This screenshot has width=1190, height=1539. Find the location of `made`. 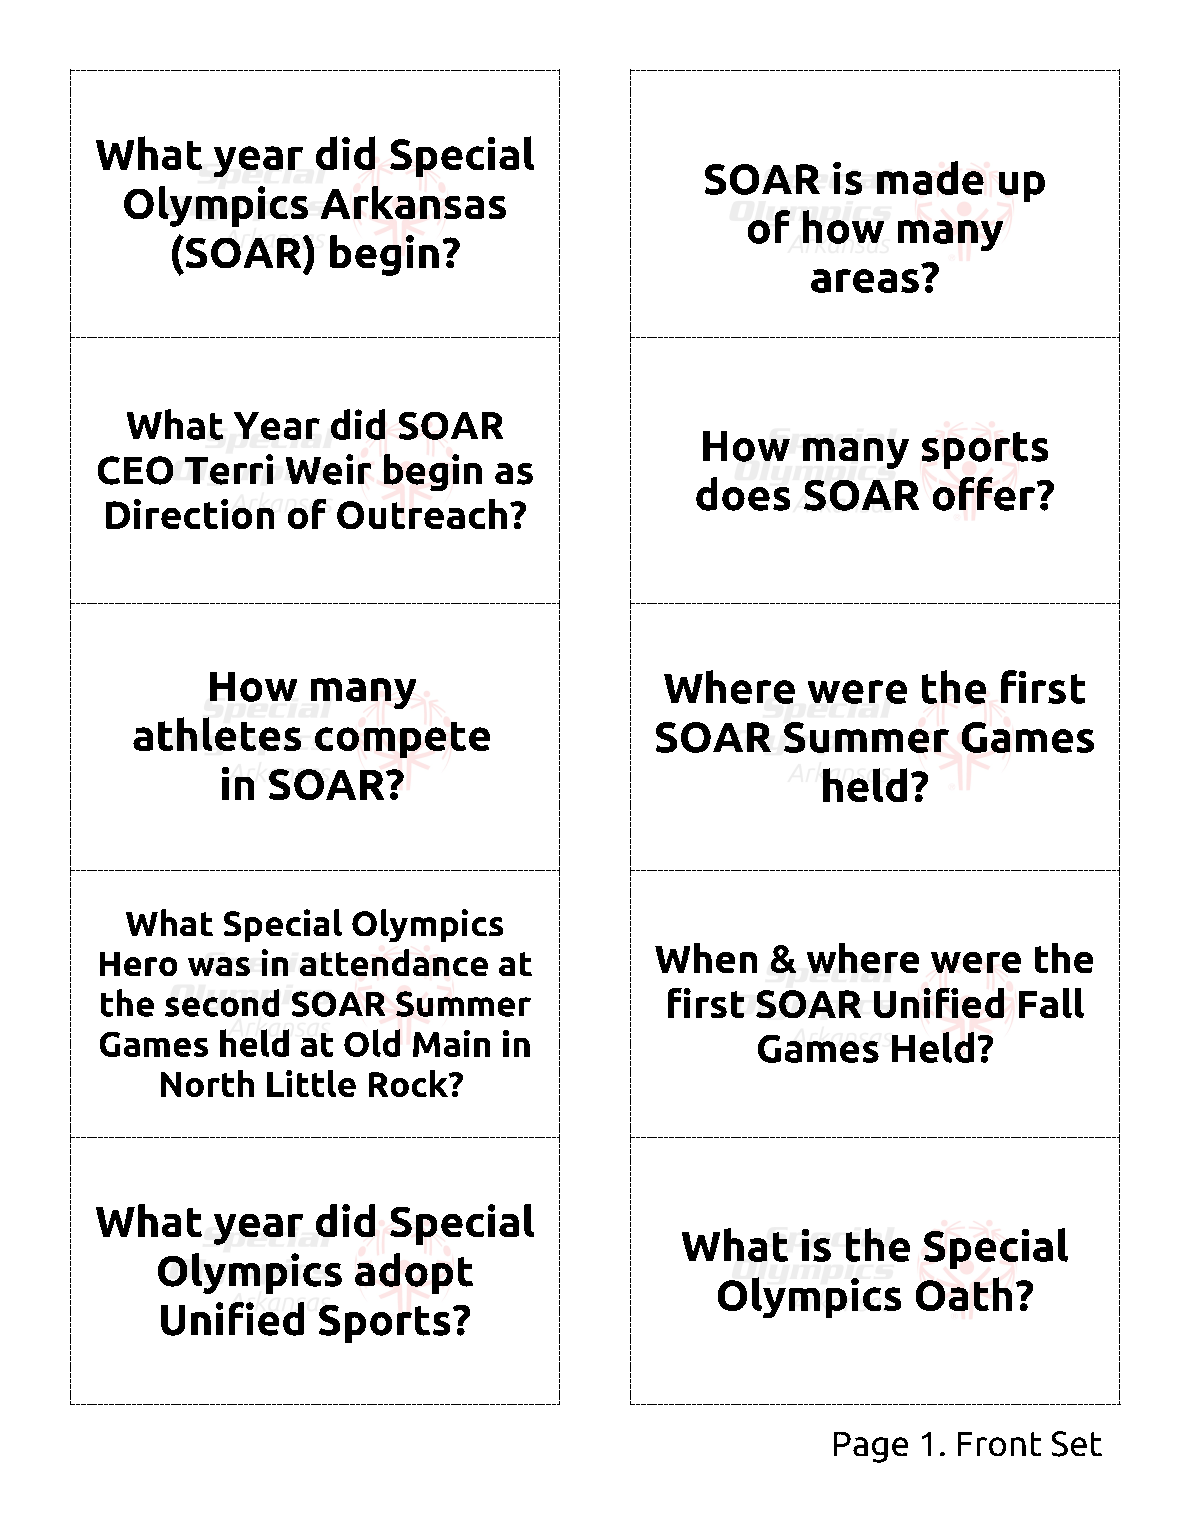

made is located at coordinates (930, 178).
